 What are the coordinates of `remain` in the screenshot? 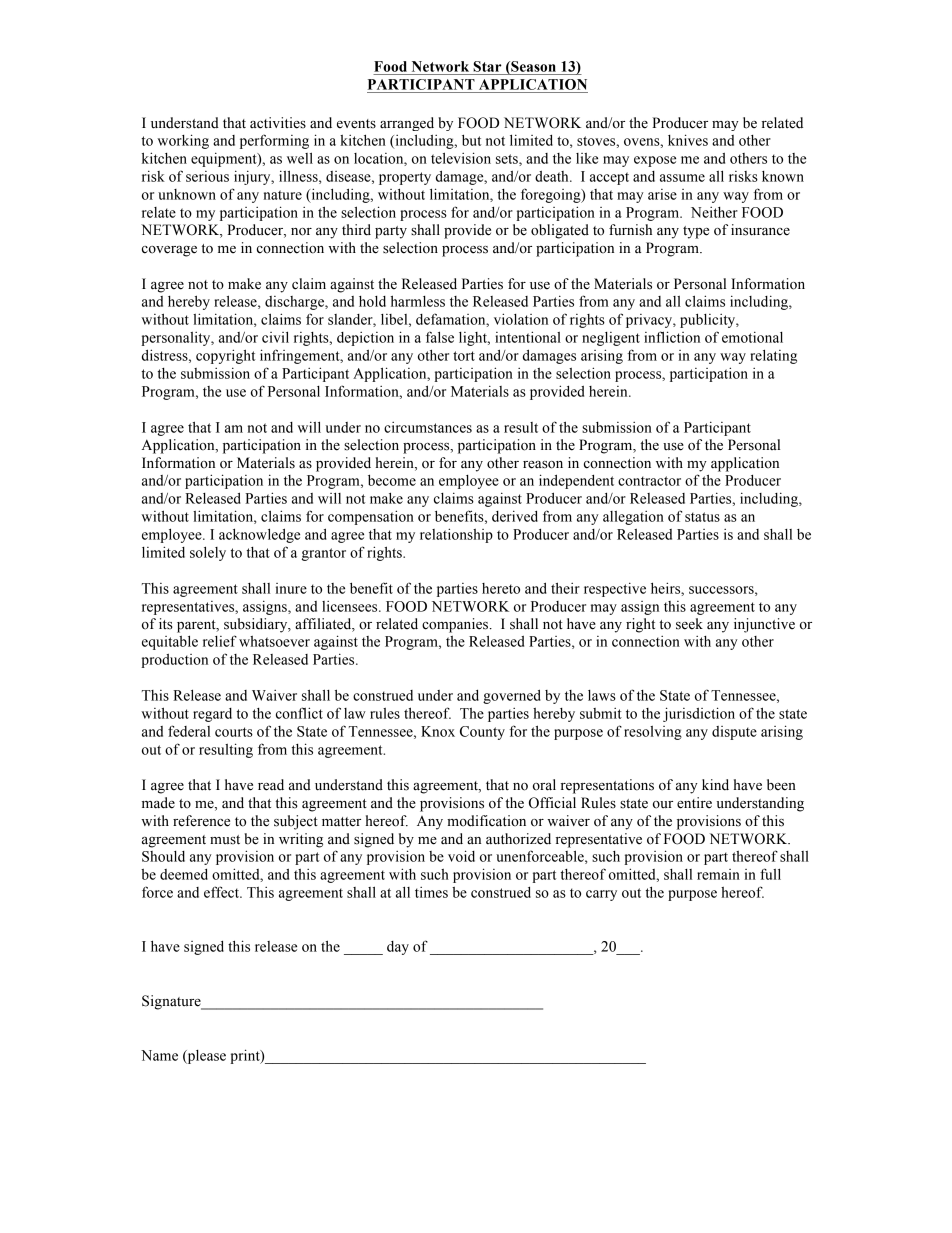 It's located at (718, 874).
